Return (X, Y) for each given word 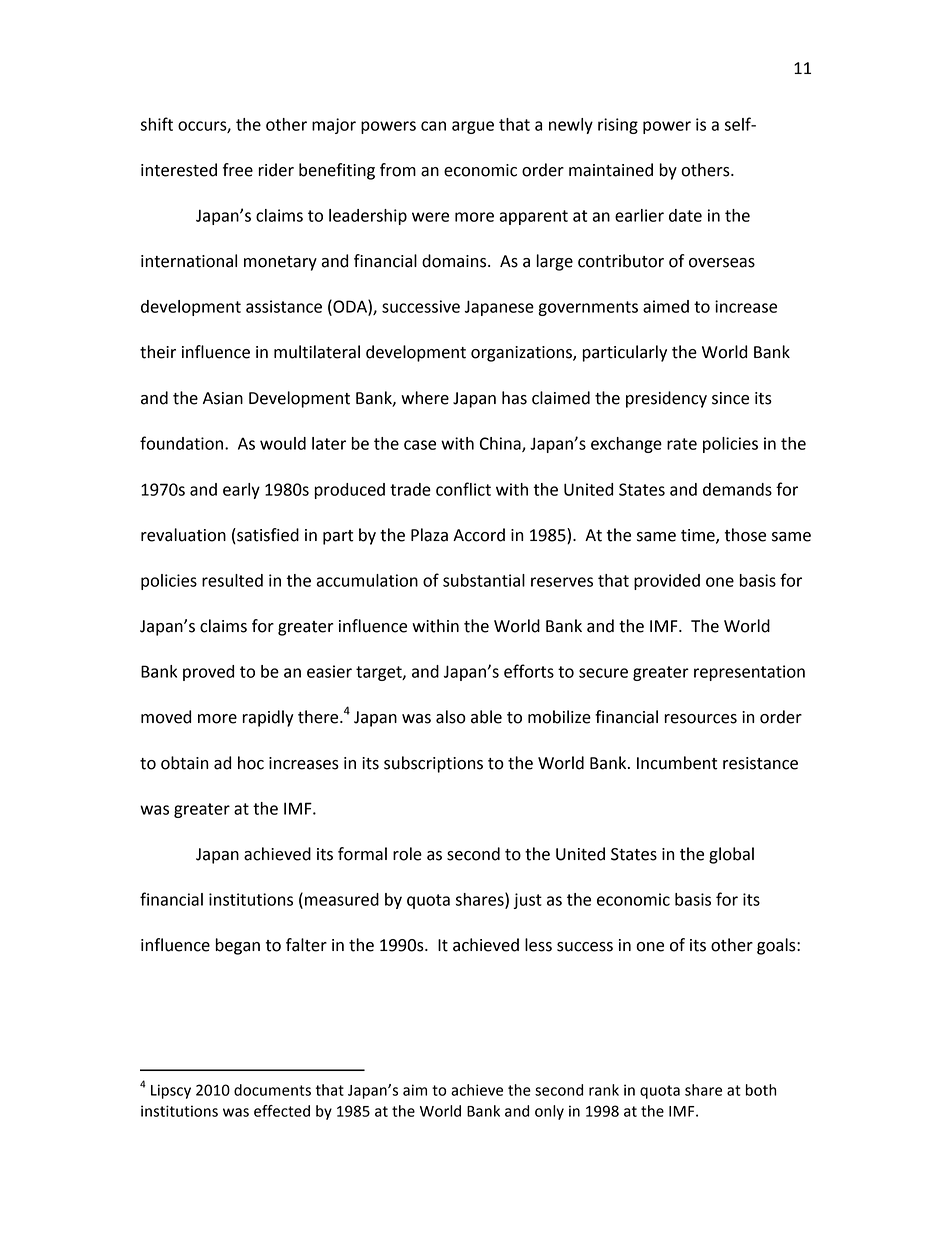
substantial (484, 580)
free (238, 170)
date (685, 215)
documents (272, 1090)
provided (667, 582)
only (549, 1112)
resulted (232, 580)
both (761, 1090)
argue (473, 127)
